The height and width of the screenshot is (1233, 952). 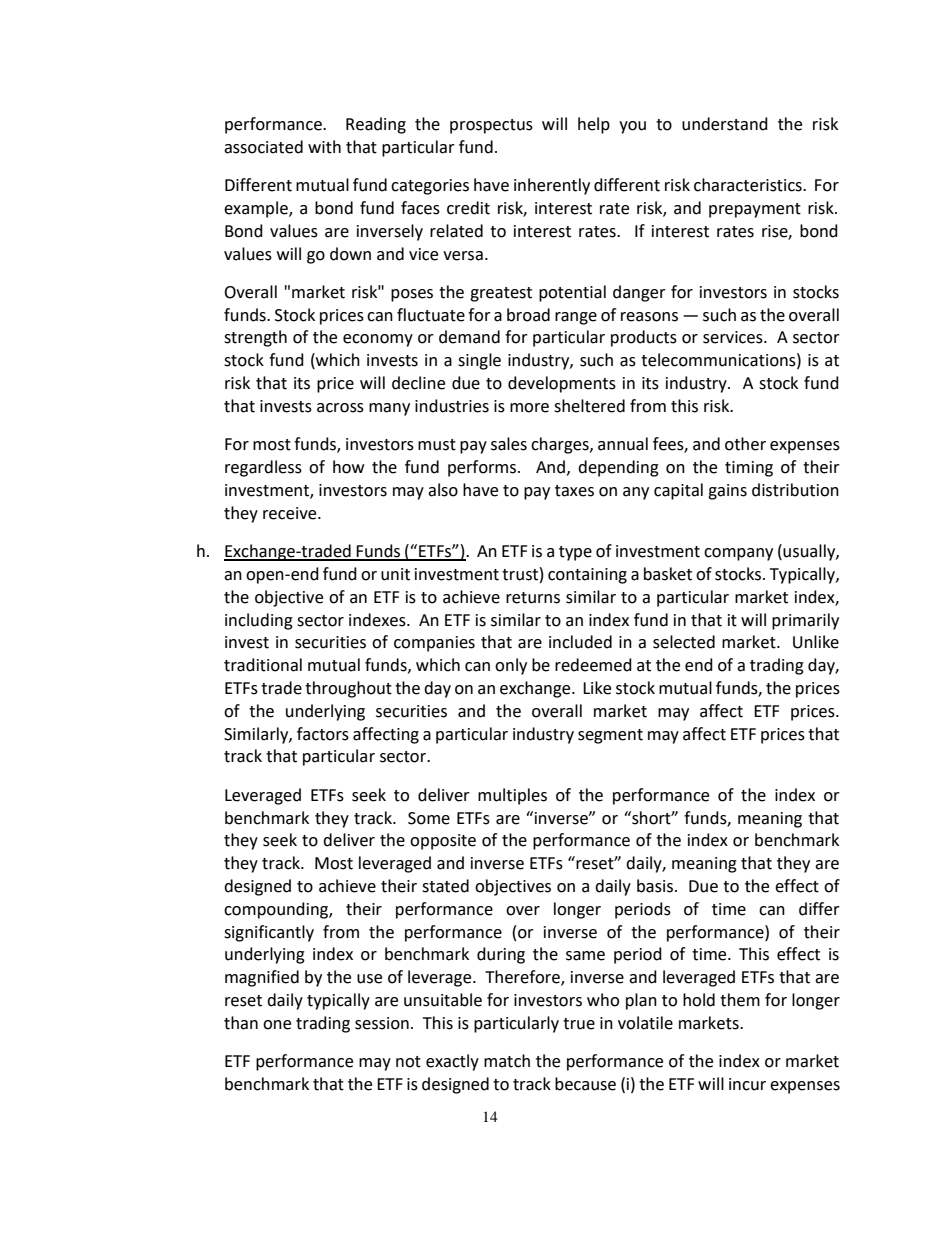 I want to click on only, so click(x=511, y=666).
